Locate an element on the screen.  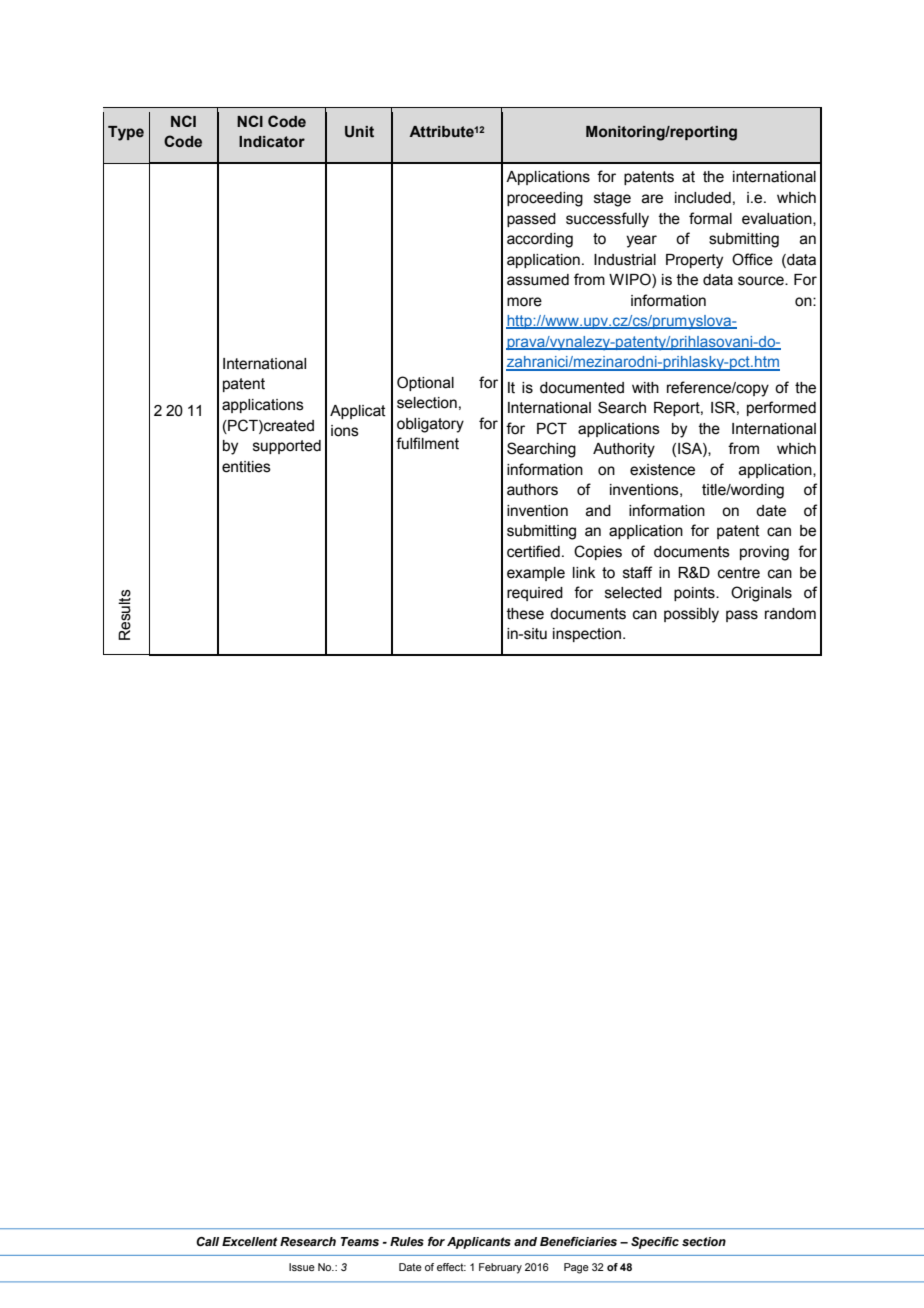
these is located at coordinates (525, 614).
